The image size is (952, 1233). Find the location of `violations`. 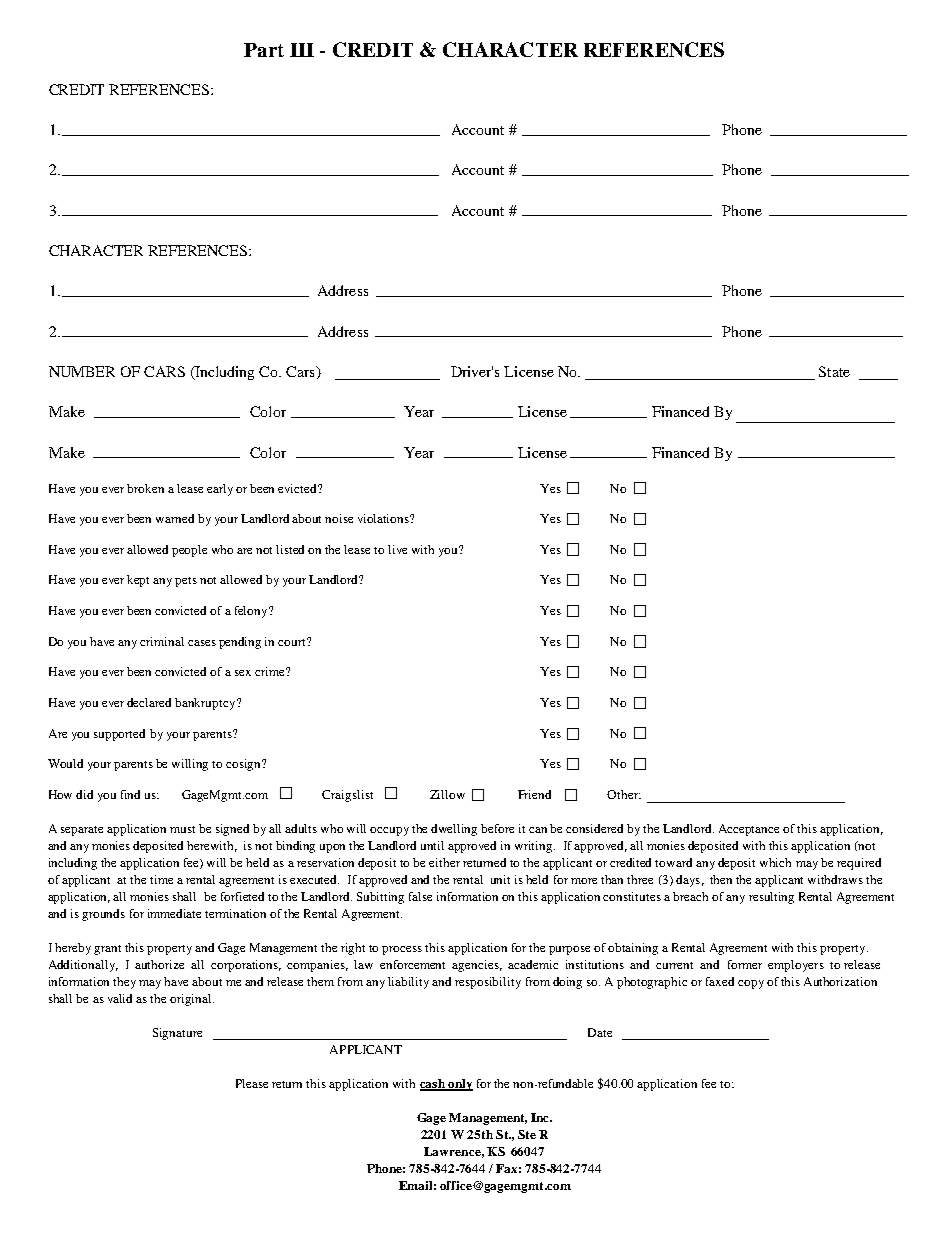

violations is located at coordinates (384, 518).
